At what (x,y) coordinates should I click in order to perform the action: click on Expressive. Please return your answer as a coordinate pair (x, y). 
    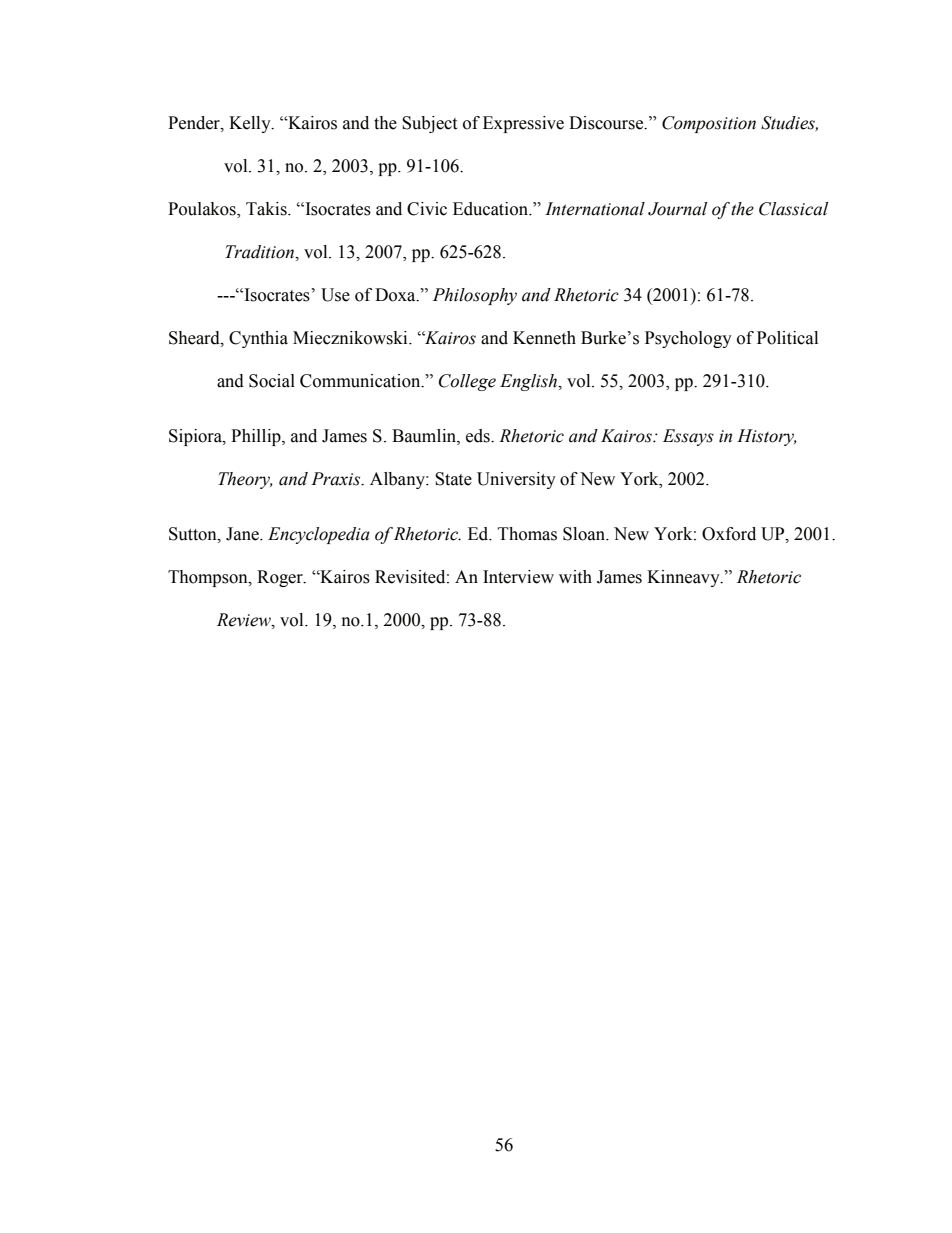
    Looking at the image, I should click on (523, 124).
